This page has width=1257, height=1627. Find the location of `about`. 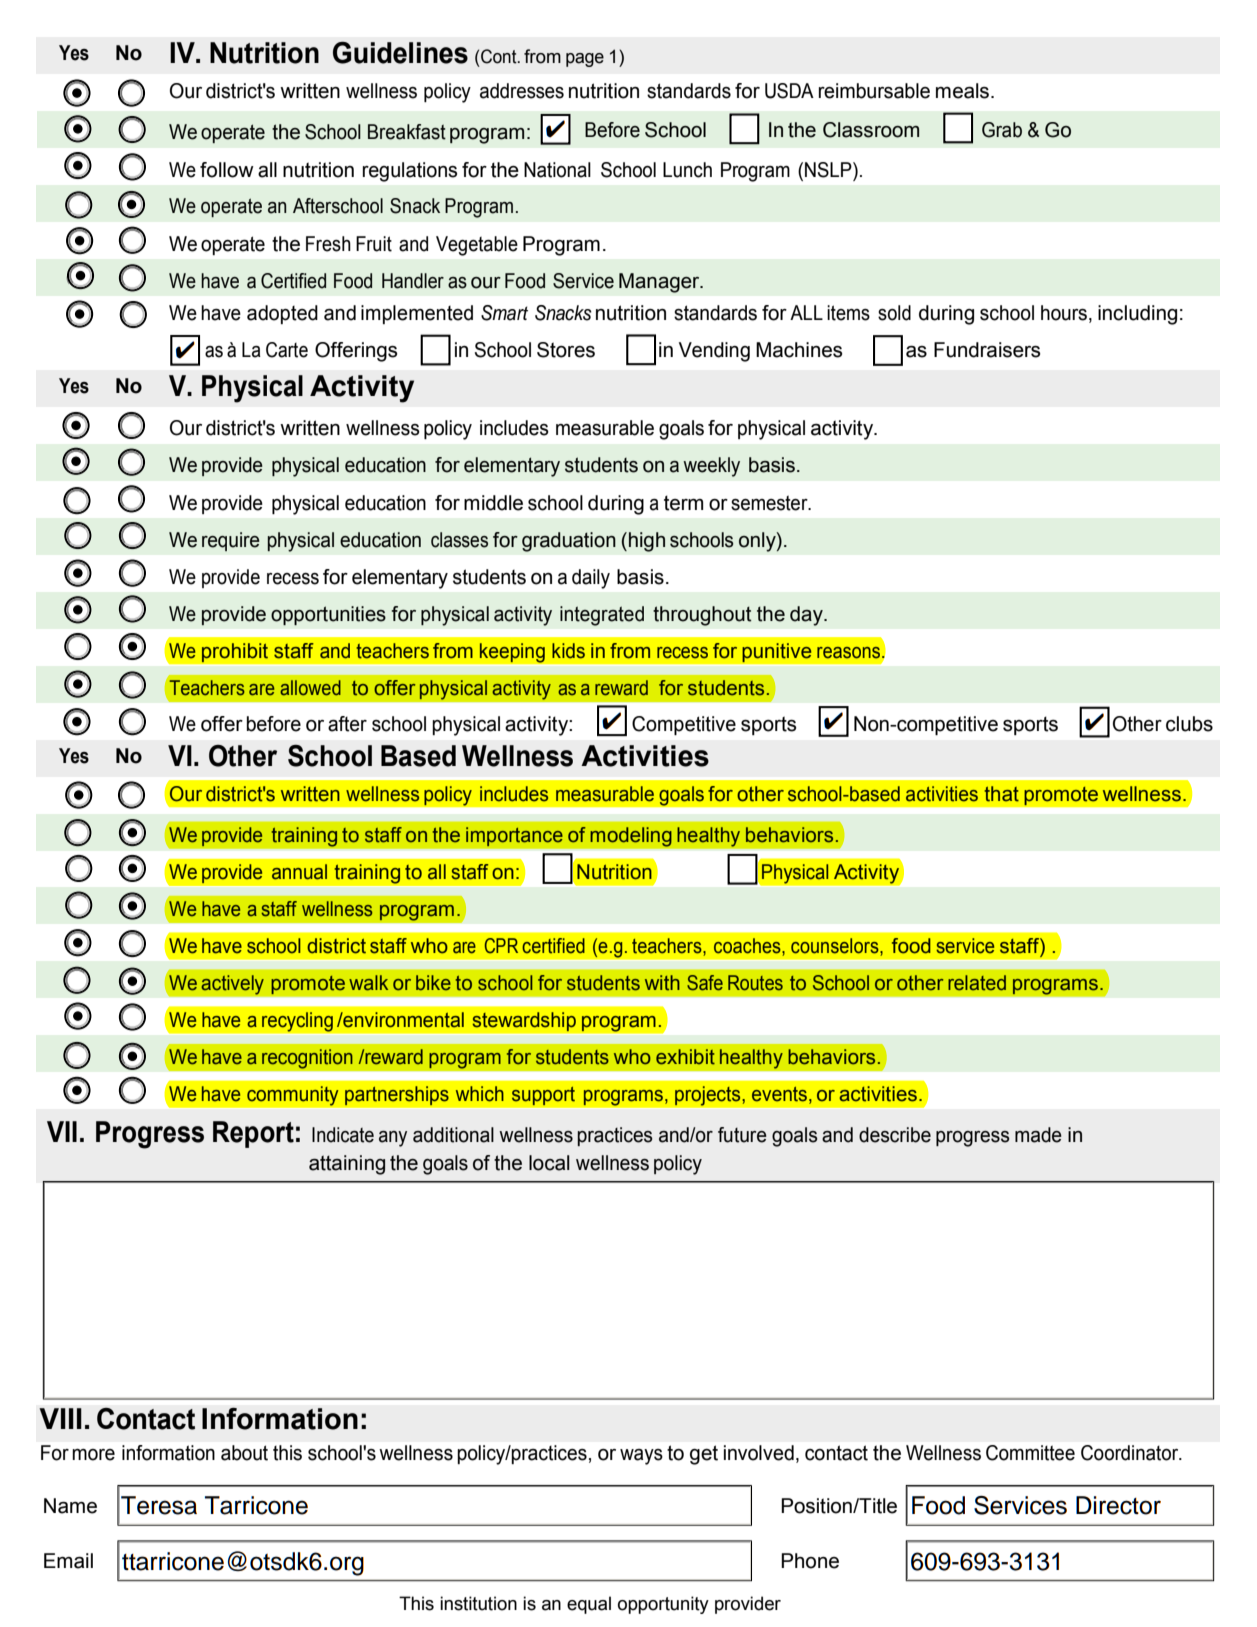

about is located at coordinates (244, 1453).
